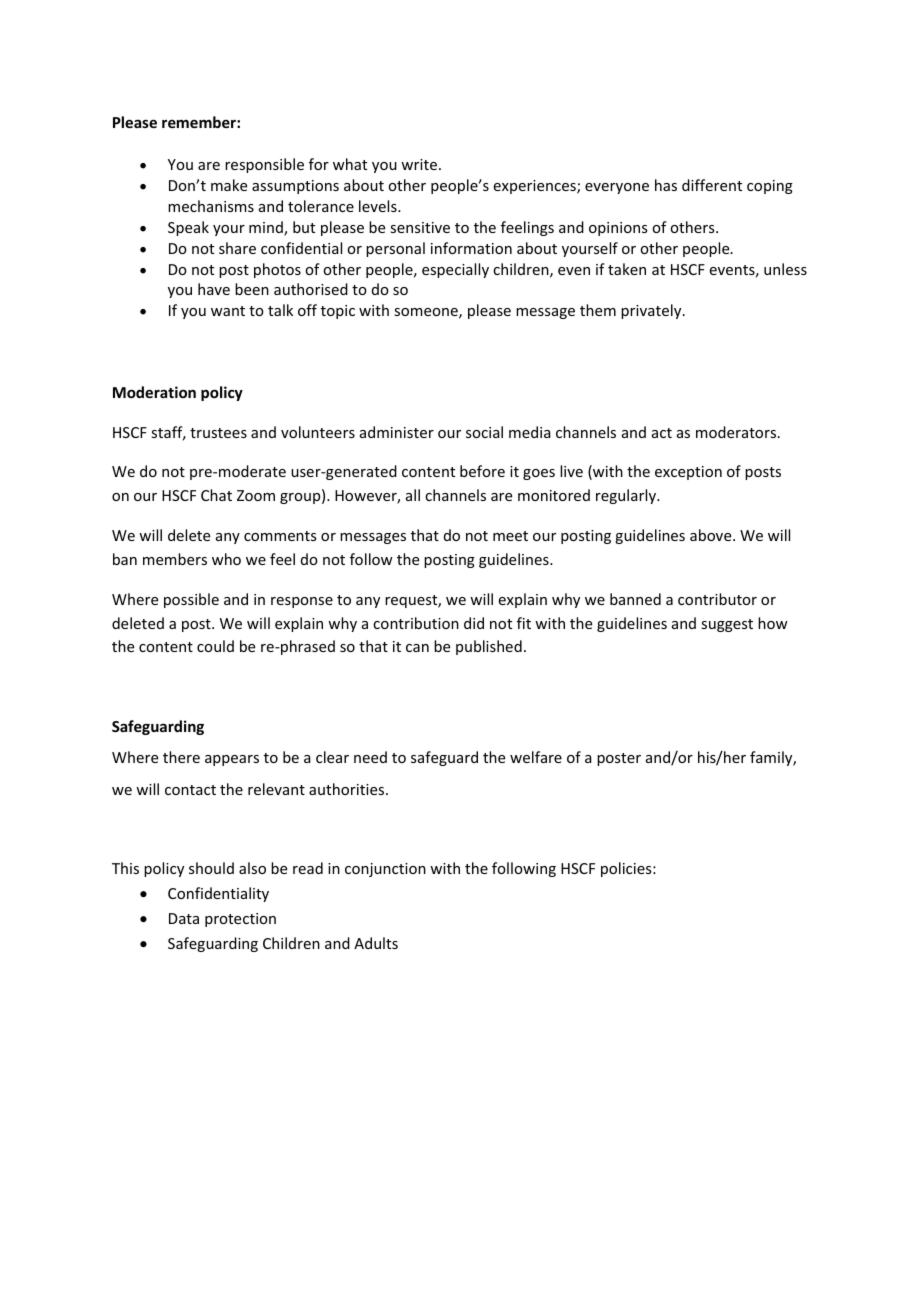 The image size is (924, 1308). I want to click on published, so click(489, 647).
